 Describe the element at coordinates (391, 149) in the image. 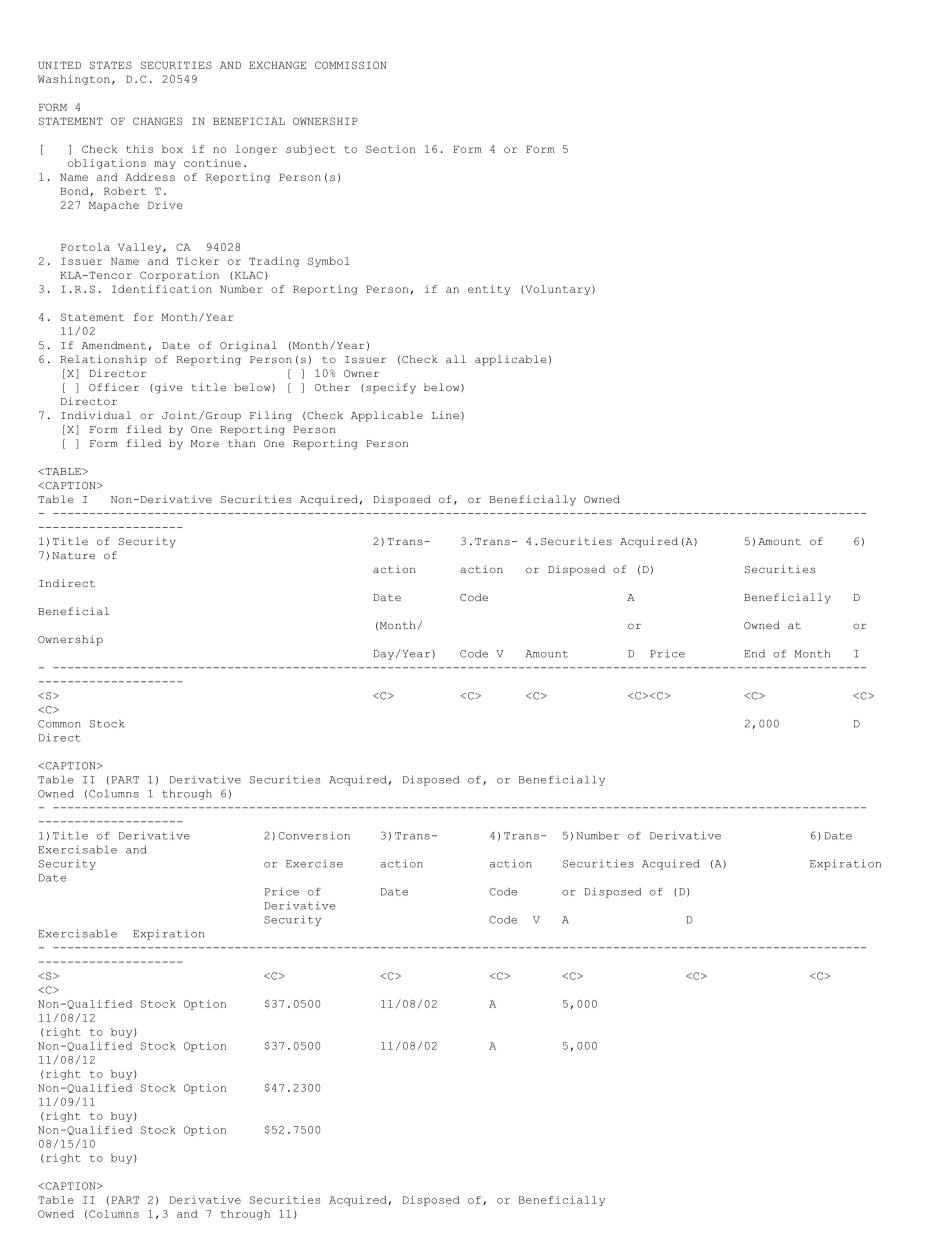

I see `Section` at that location.
